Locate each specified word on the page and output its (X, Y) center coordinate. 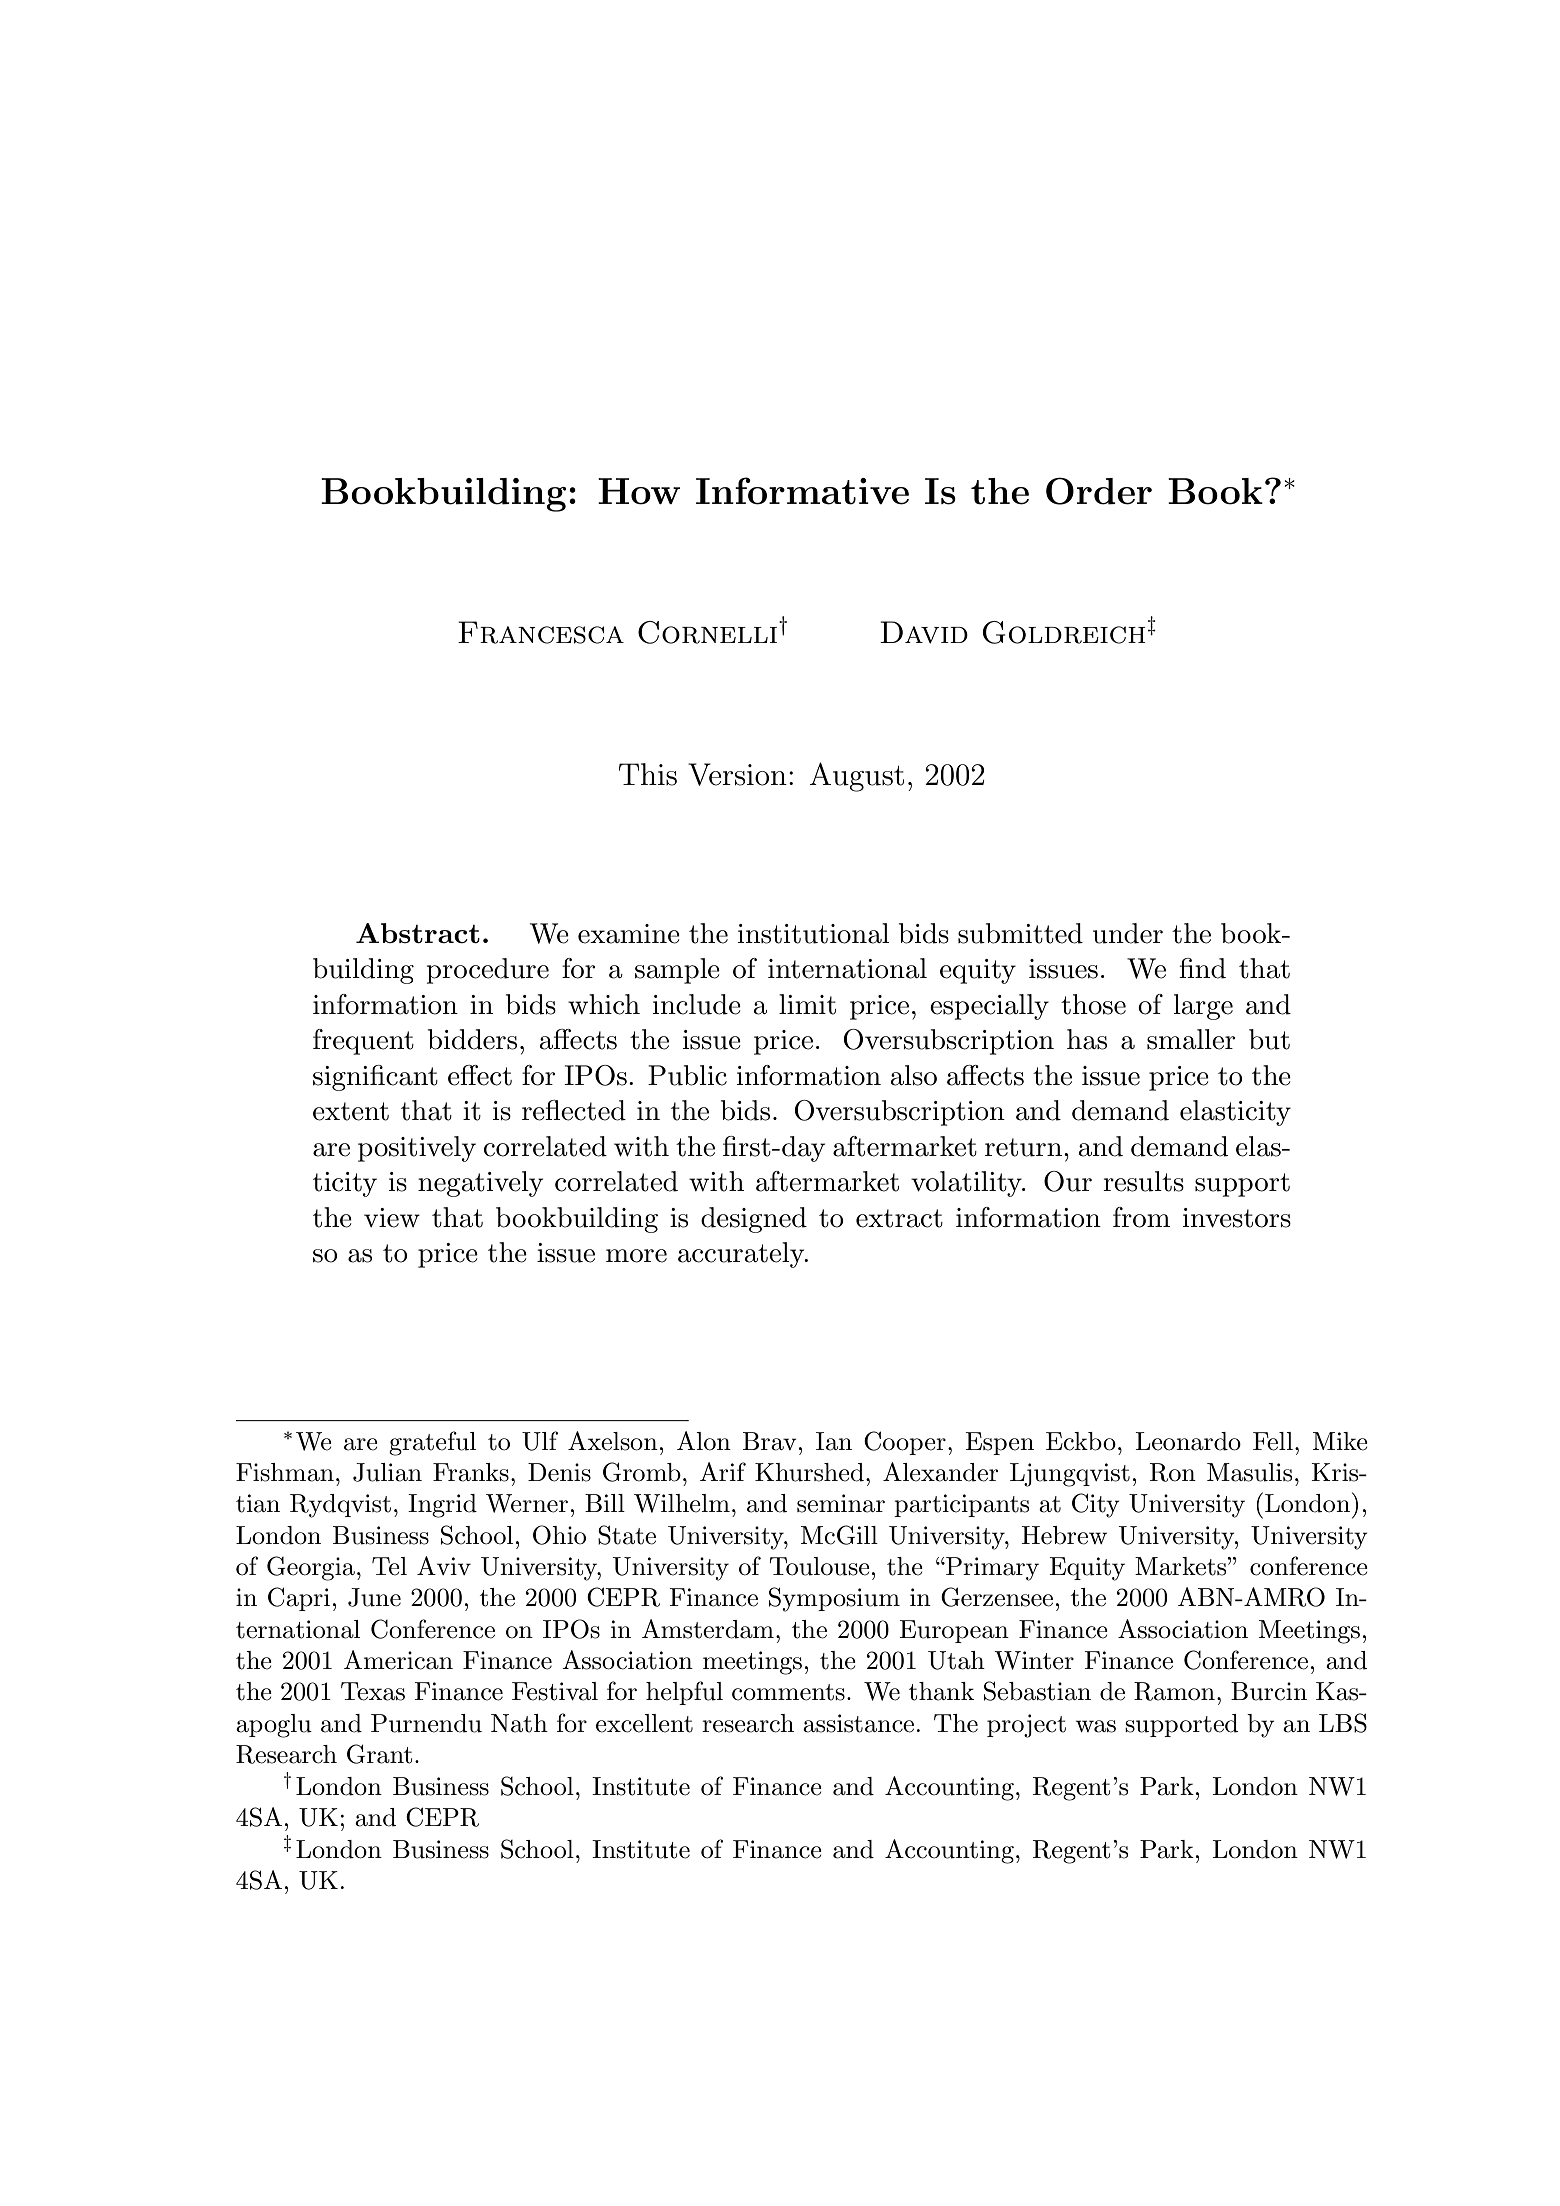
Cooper (905, 1443)
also (913, 1075)
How (639, 491)
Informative (802, 491)
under (1128, 933)
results (1143, 1181)
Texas (373, 1691)
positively (417, 1149)
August (857, 777)
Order (1099, 491)
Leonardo (1188, 1441)
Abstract (418, 933)
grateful (432, 1443)
